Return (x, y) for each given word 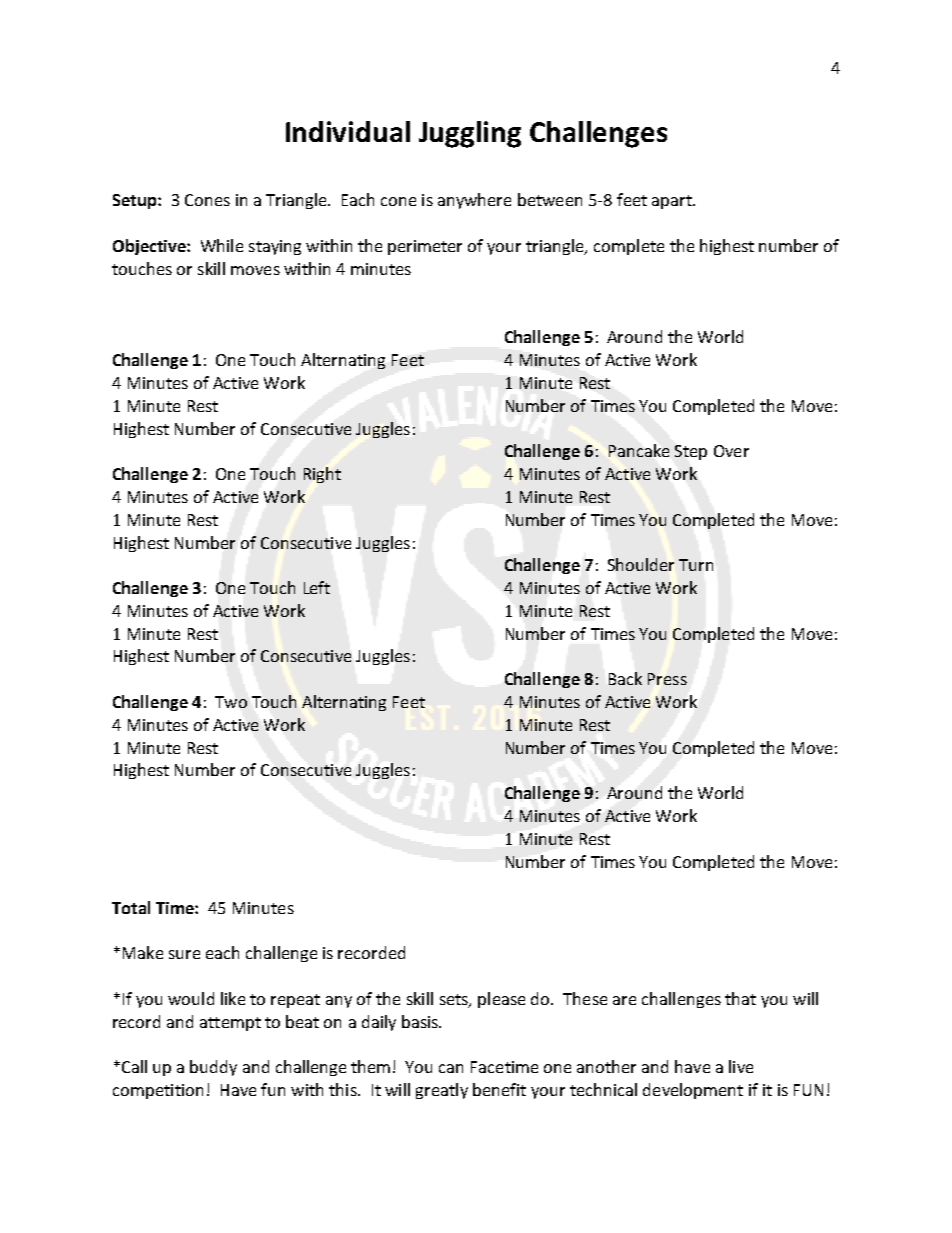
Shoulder (641, 564)
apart (673, 202)
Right (322, 475)
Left (317, 587)
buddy (213, 1068)
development (693, 1091)
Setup (136, 201)
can (451, 1068)
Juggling (470, 134)
